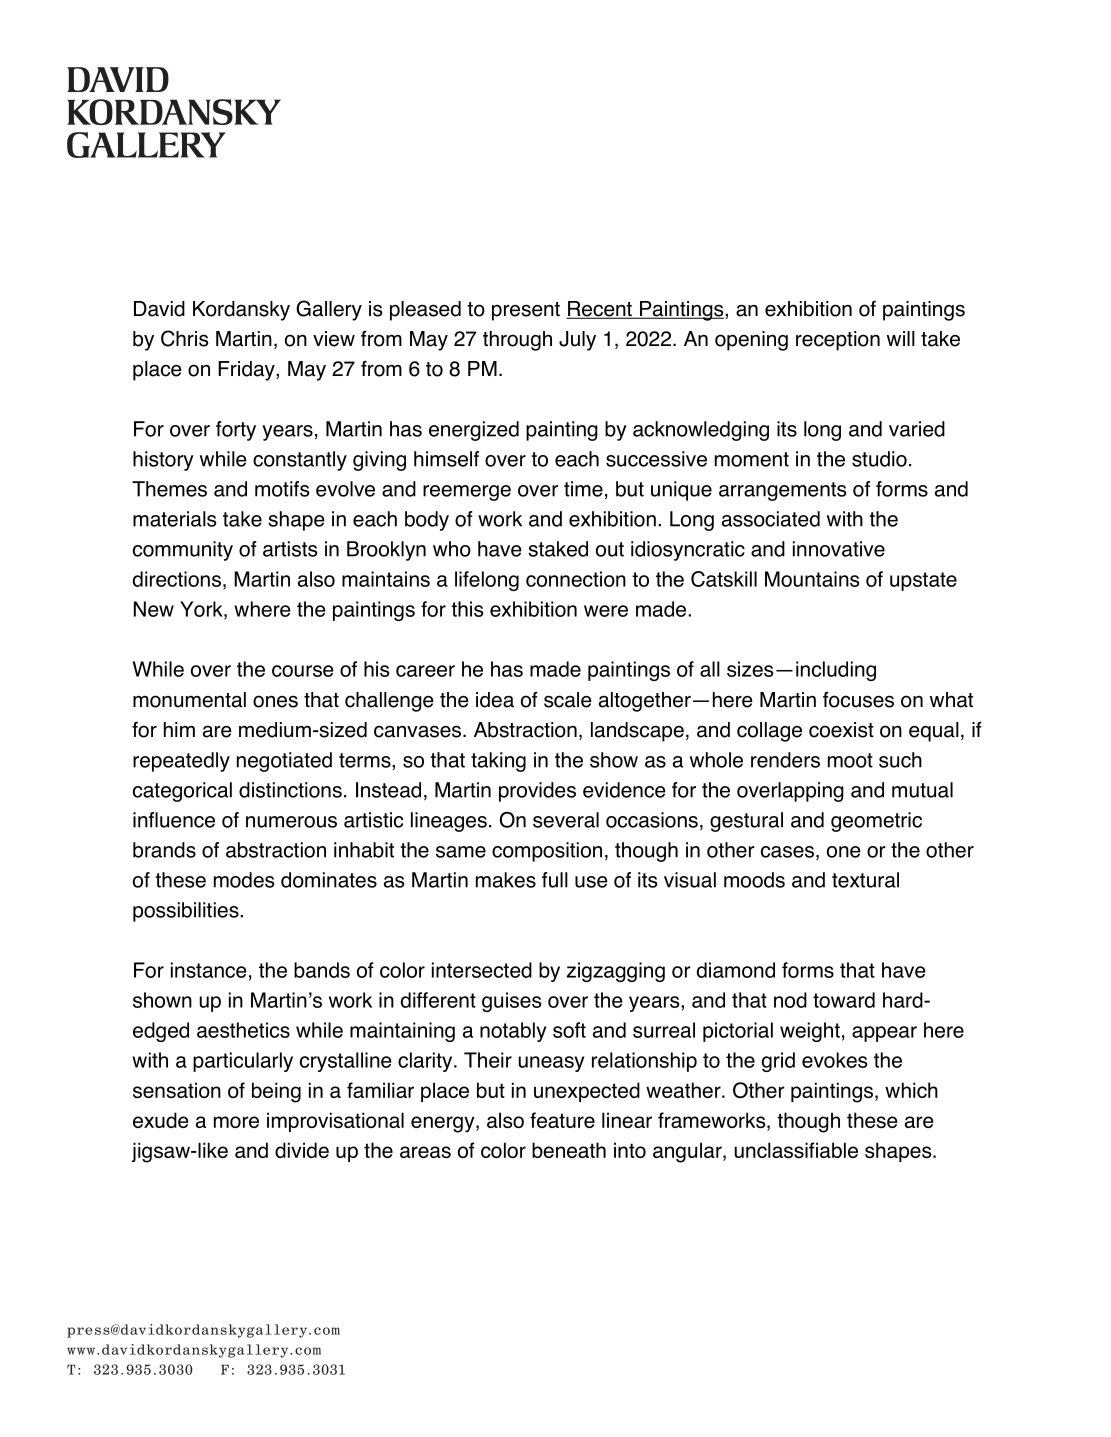  Describe the element at coordinates (209, 970) in the page. I see `instance` at that location.
